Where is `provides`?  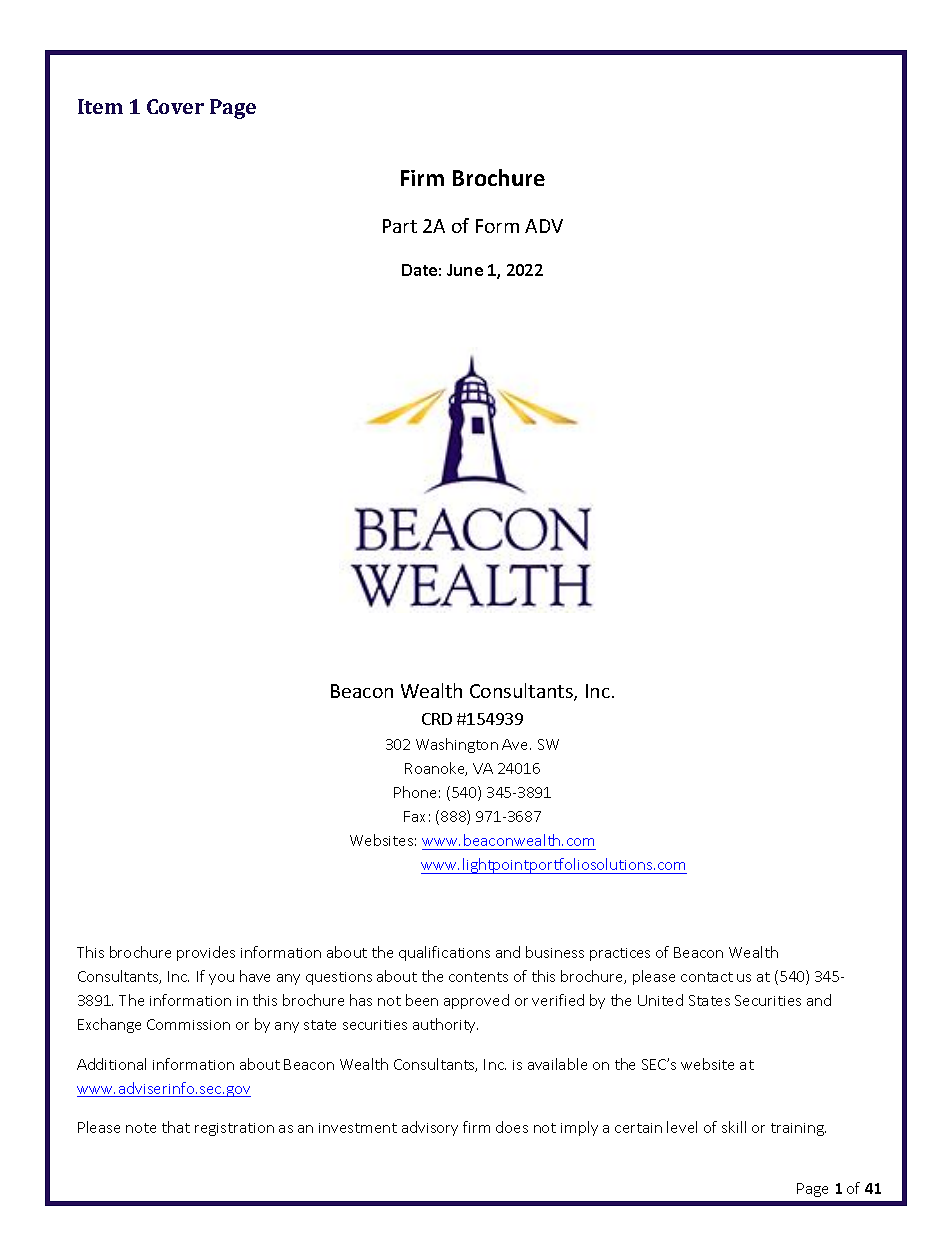 provides is located at coordinates (206, 953).
